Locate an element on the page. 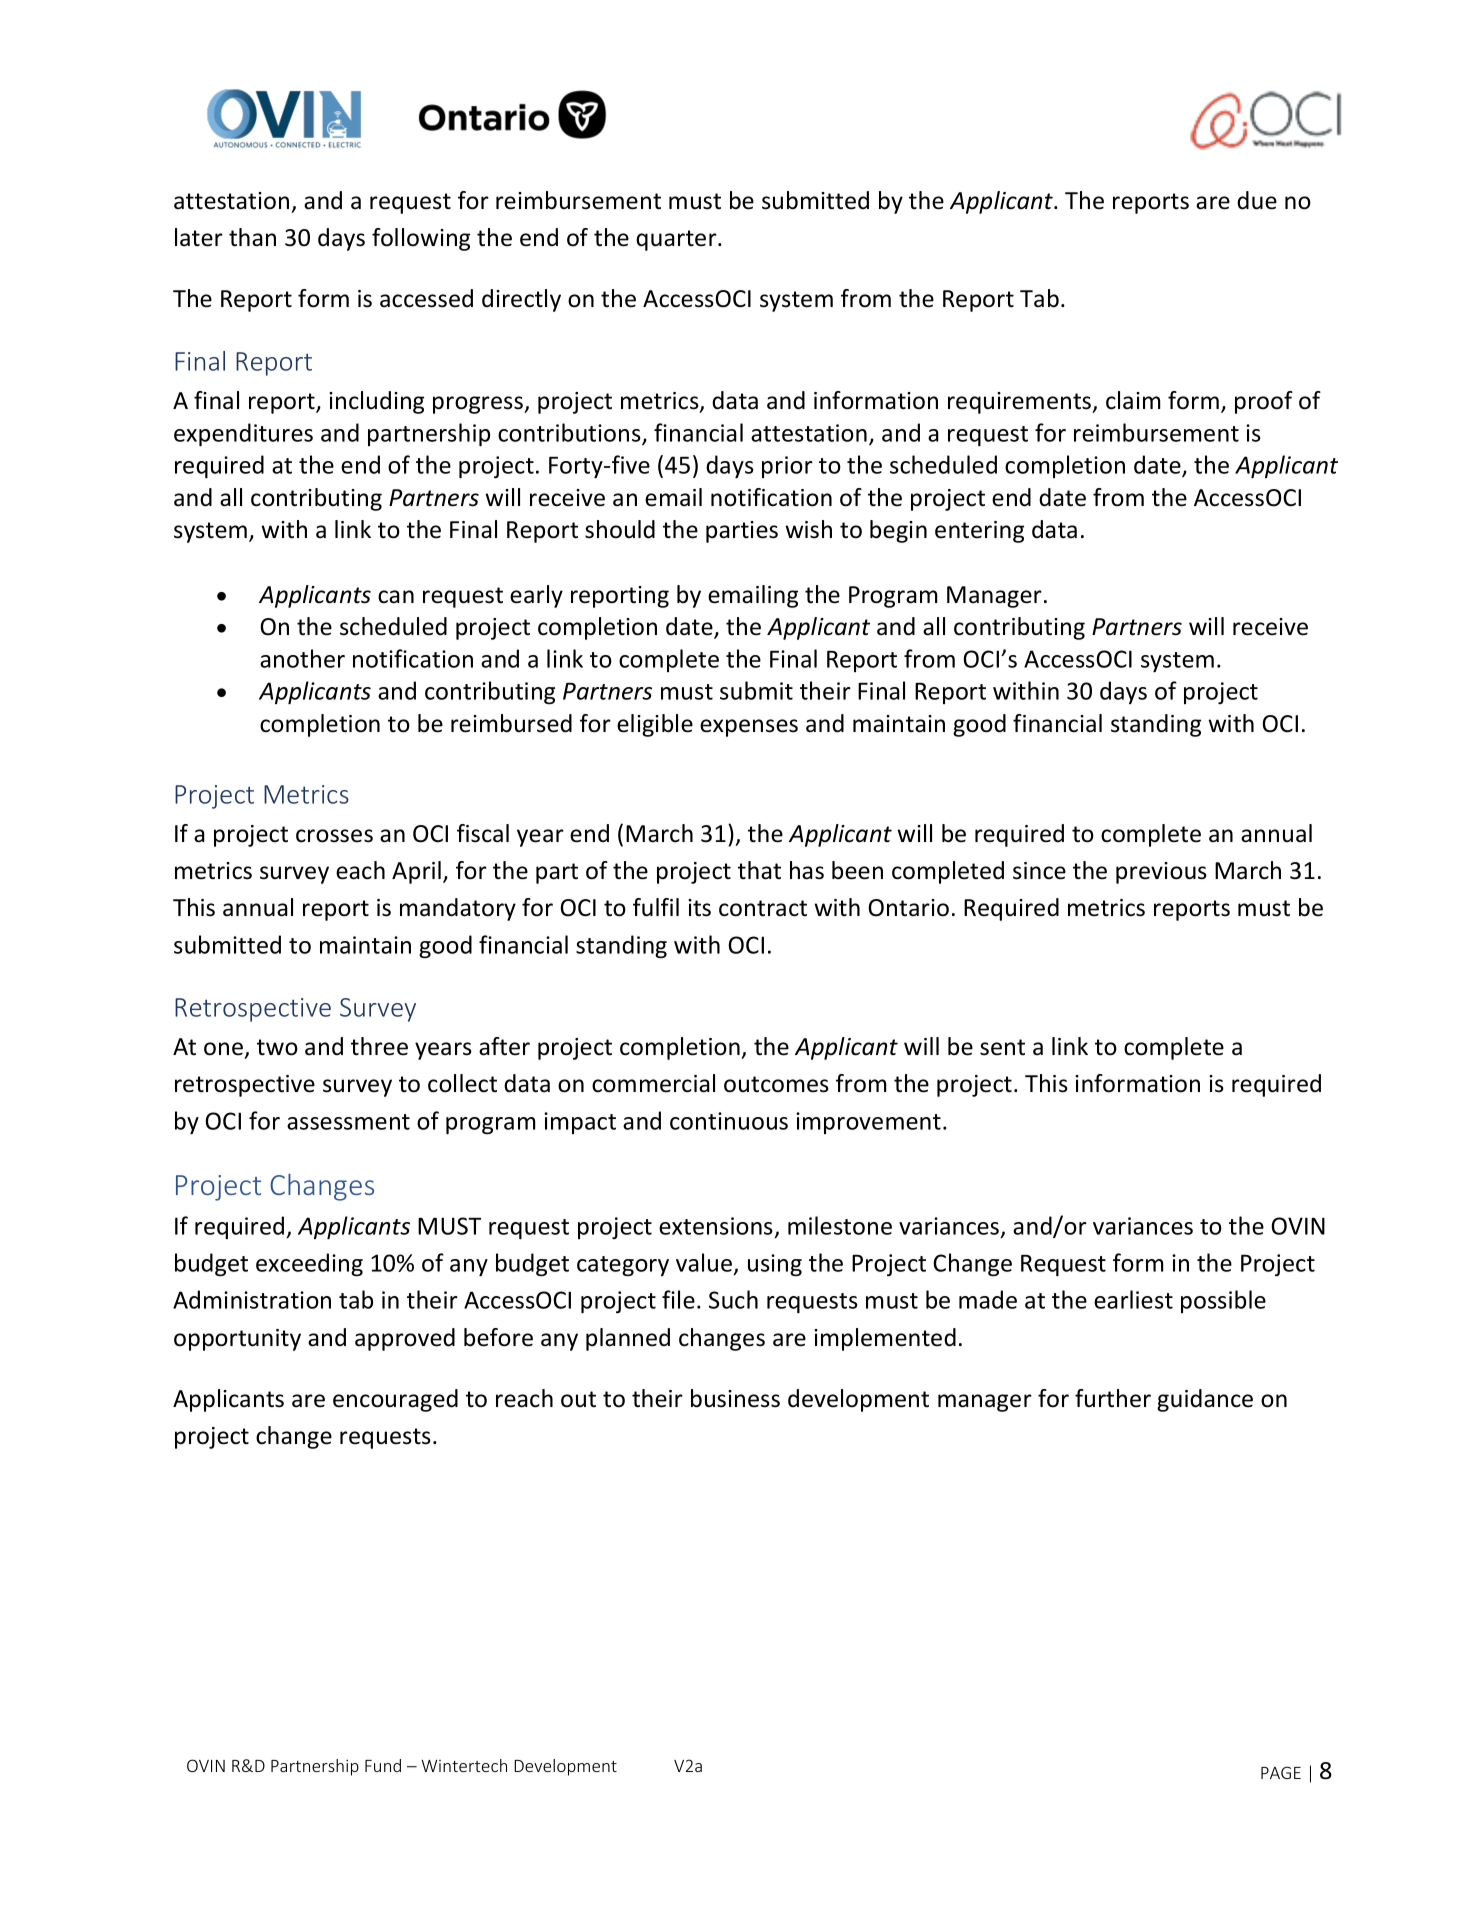 This page has height=1905, width=1472. due is located at coordinates (1257, 200).
